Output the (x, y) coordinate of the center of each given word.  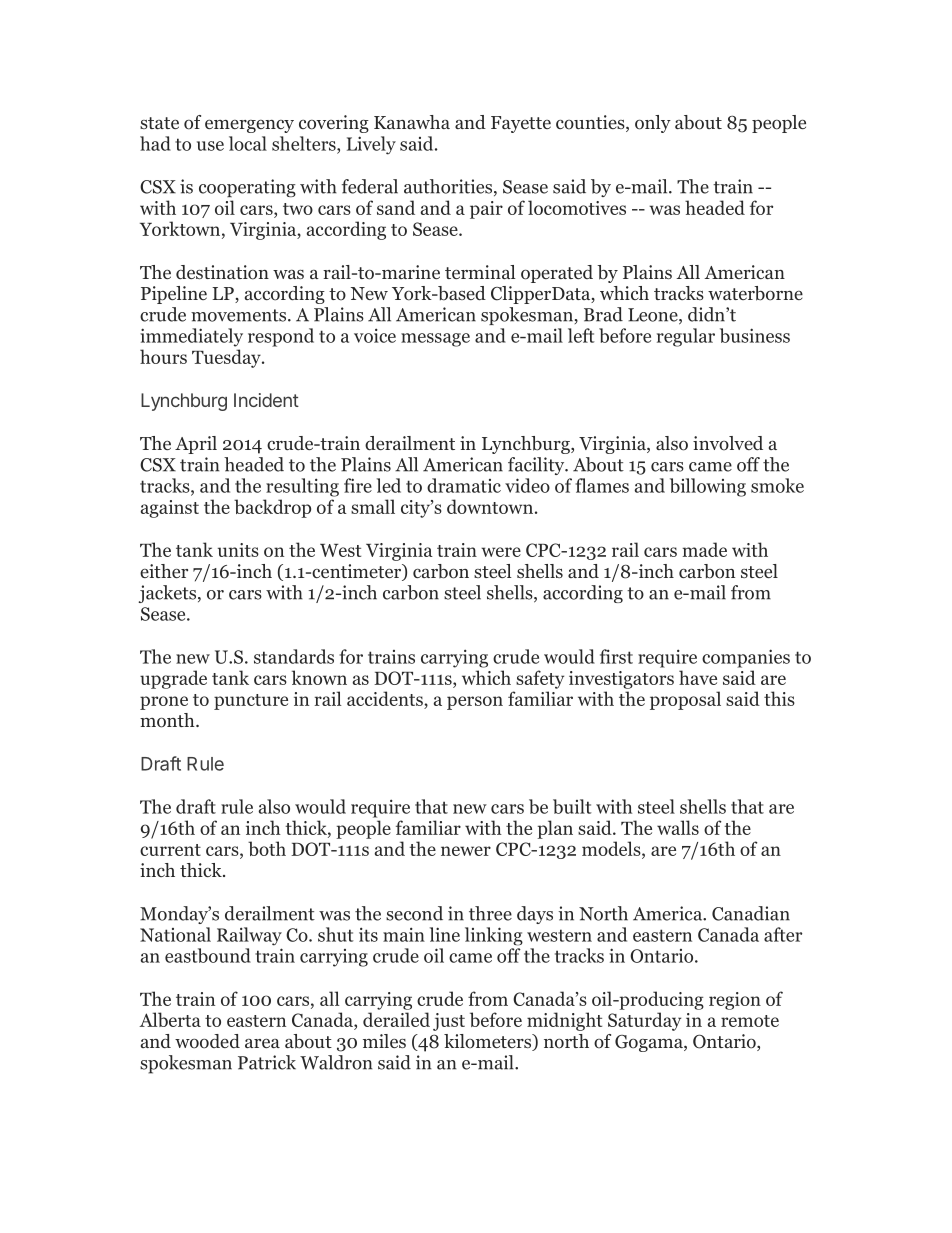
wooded (207, 1041)
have (698, 677)
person (475, 703)
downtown (490, 506)
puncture (251, 702)
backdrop (272, 508)
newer (466, 851)
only (653, 124)
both (267, 848)
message (435, 340)
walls (678, 827)
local (248, 143)
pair (486, 210)
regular (686, 337)
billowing (708, 487)
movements (240, 315)
